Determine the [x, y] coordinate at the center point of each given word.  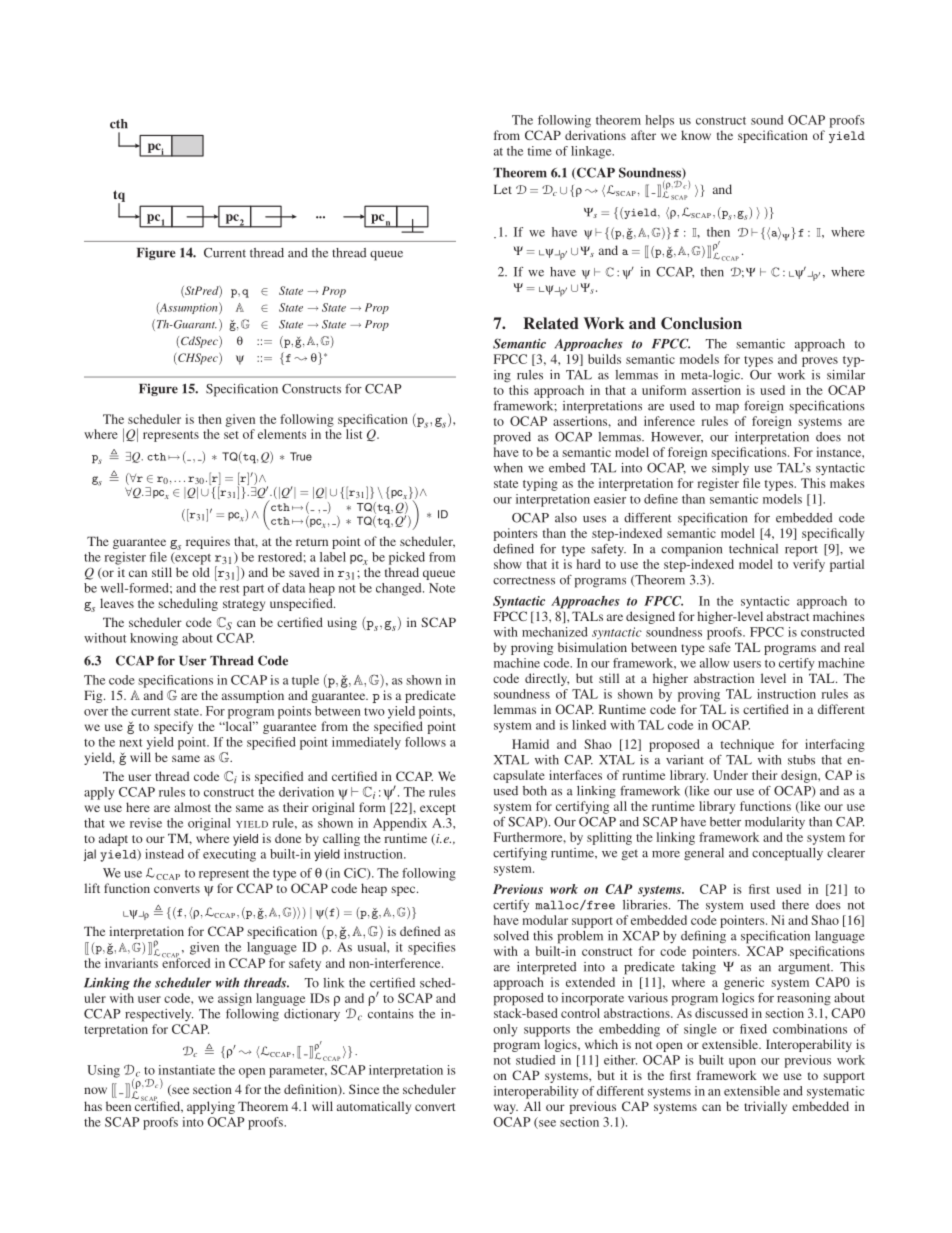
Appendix [400, 824]
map [727, 409]
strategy [244, 605]
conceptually [787, 854]
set [231, 435]
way [506, 1109]
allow [714, 663]
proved [512, 438]
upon [742, 1063]
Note [442, 588]
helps [660, 121]
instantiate [186, 1070]
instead [164, 854]
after [643, 135]
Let [503, 189]
